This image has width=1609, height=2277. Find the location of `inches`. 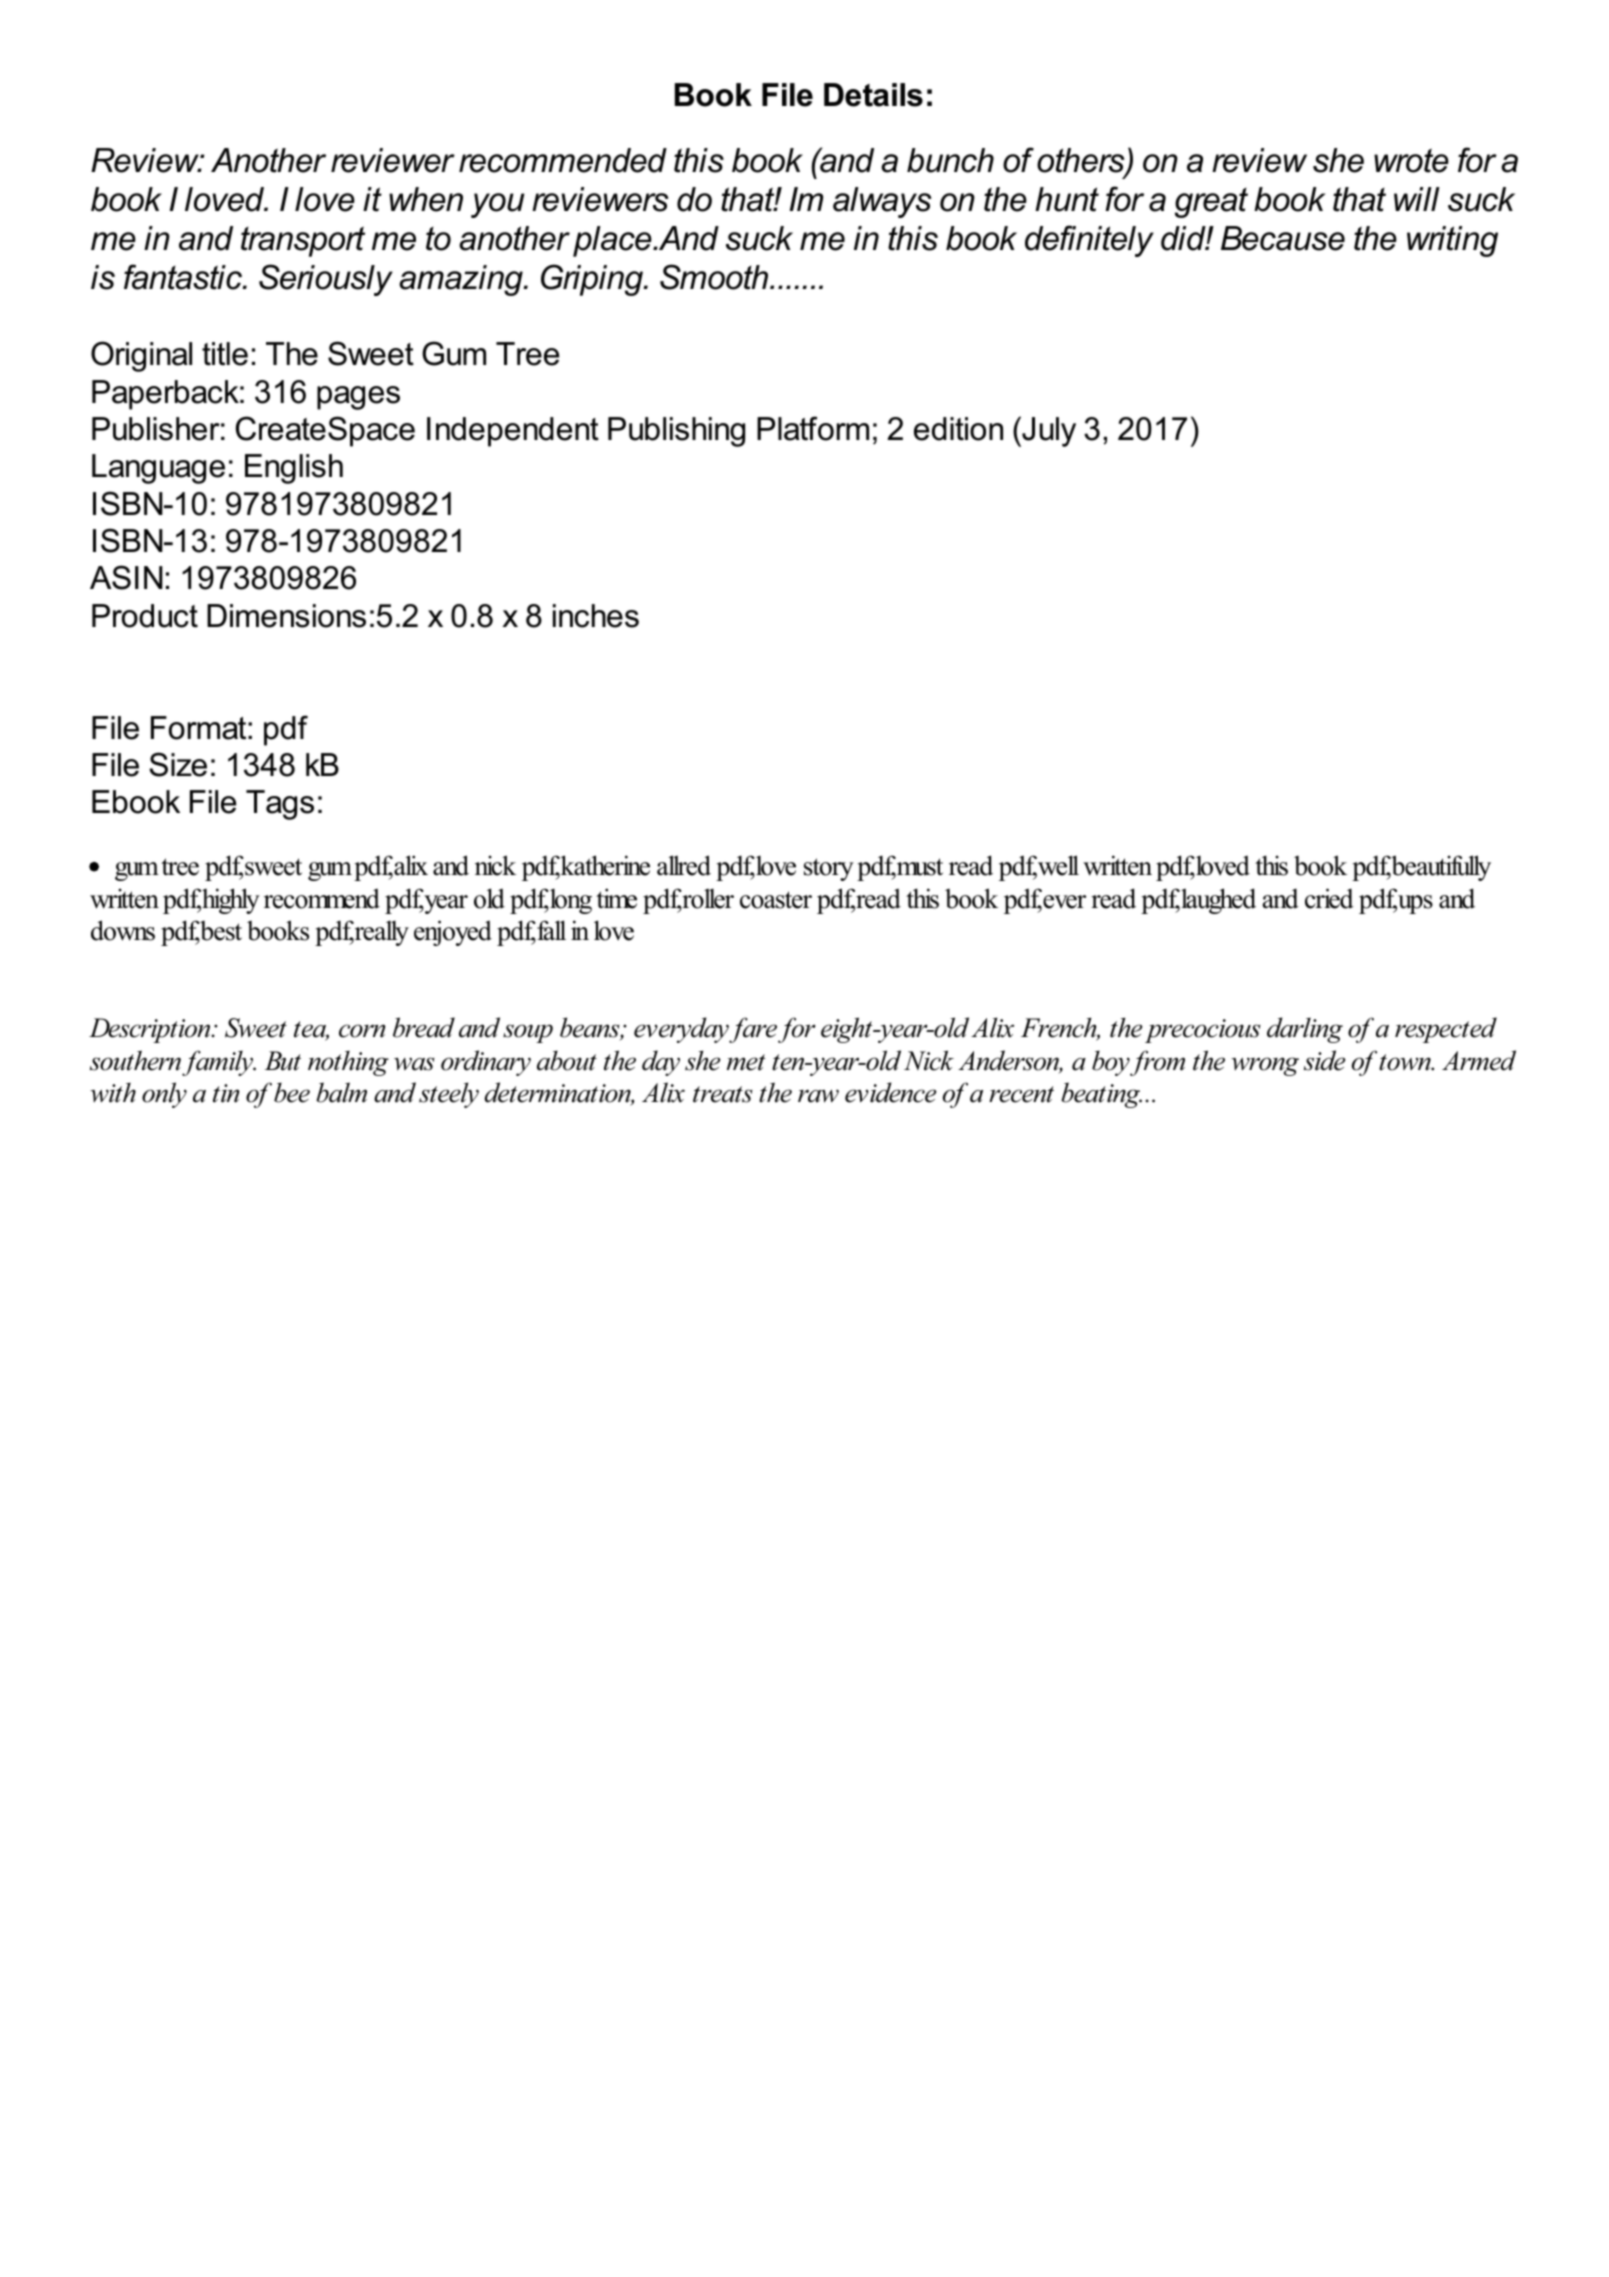

inches is located at coordinates (596, 616).
